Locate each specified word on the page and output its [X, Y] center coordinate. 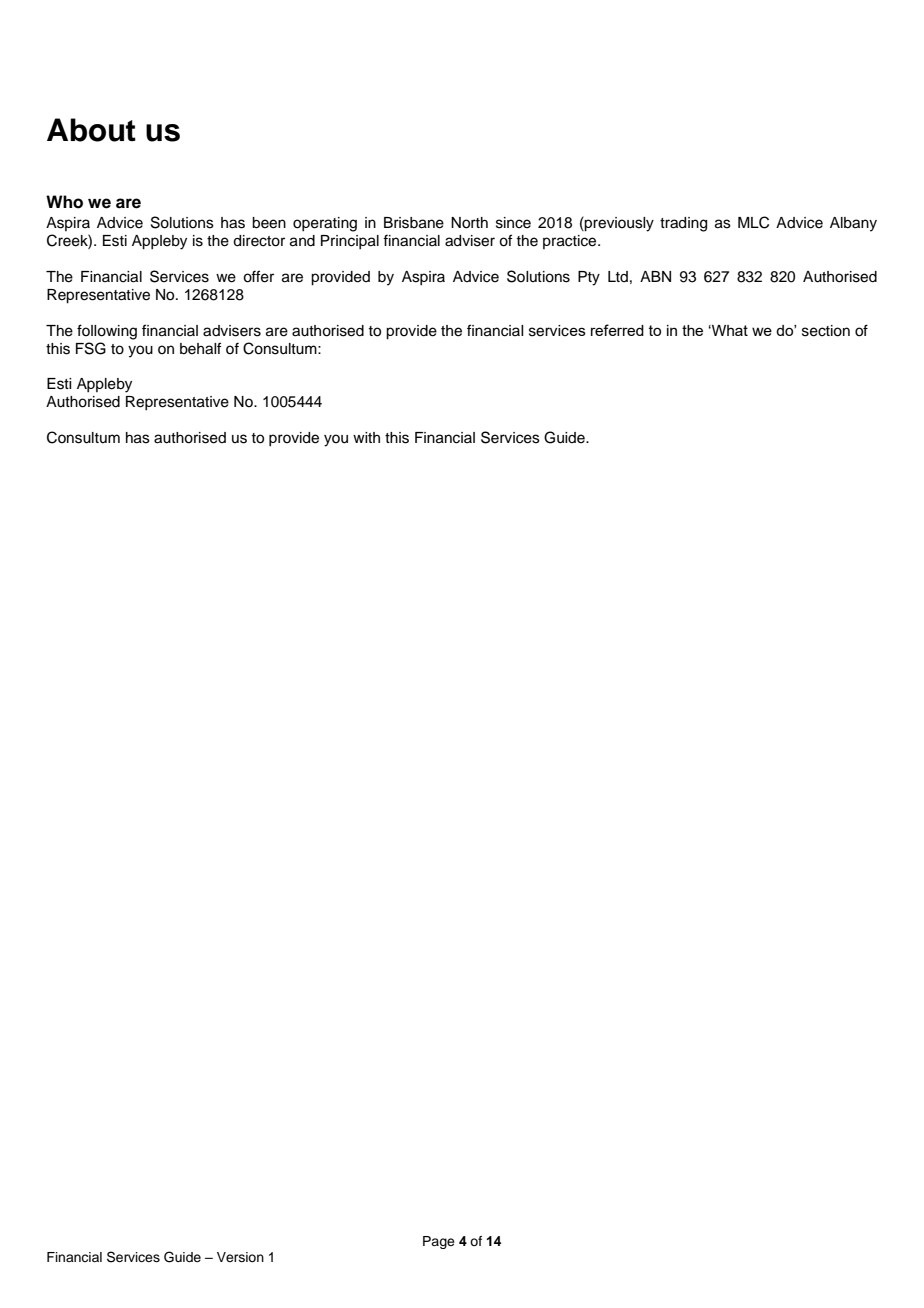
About [91, 130]
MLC [753, 222]
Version [240, 1257]
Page [439, 1242]
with [366, 437]
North [469, 223]
